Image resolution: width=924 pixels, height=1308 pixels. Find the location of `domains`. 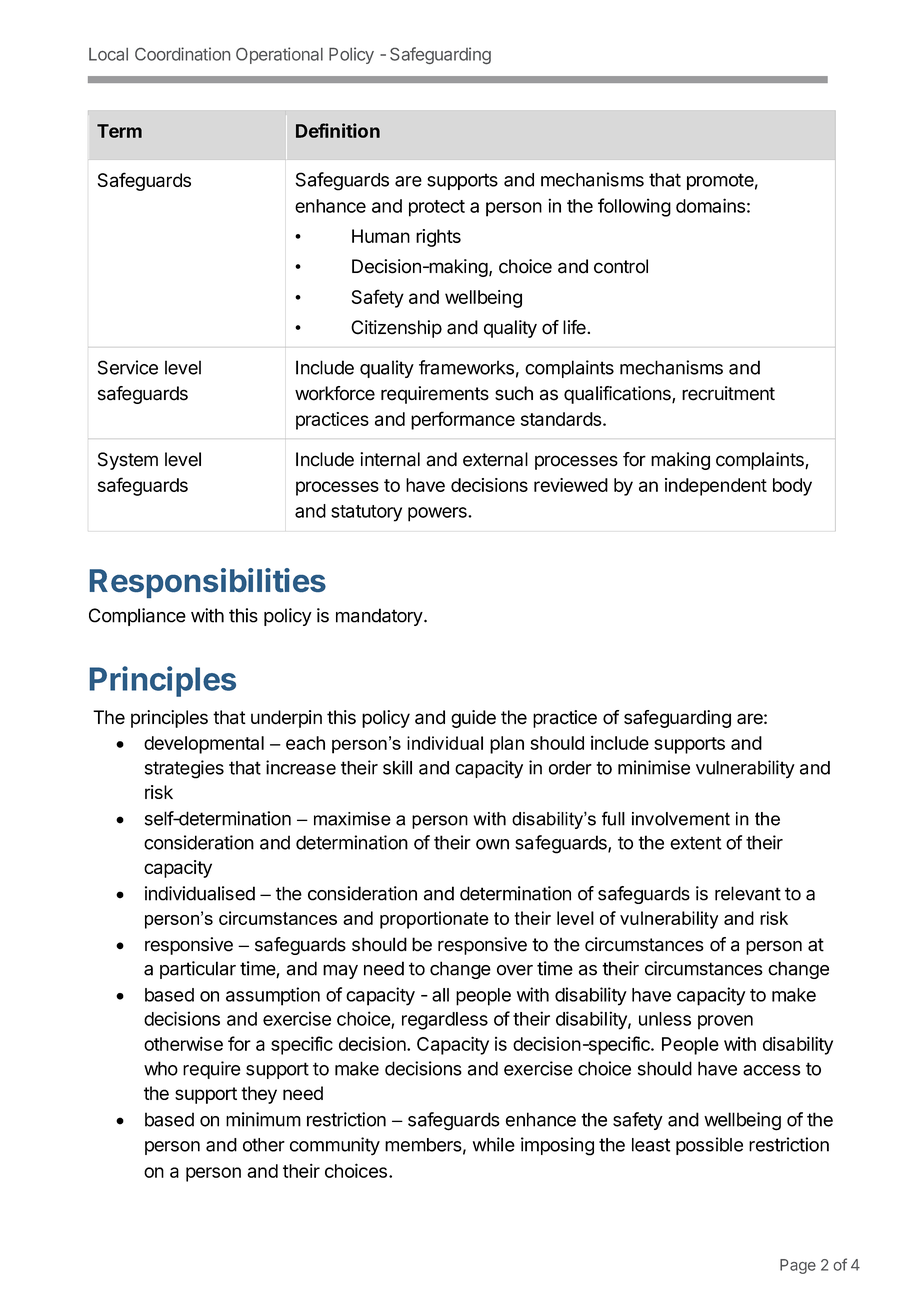

domains is located at coordinates (710, 205).
